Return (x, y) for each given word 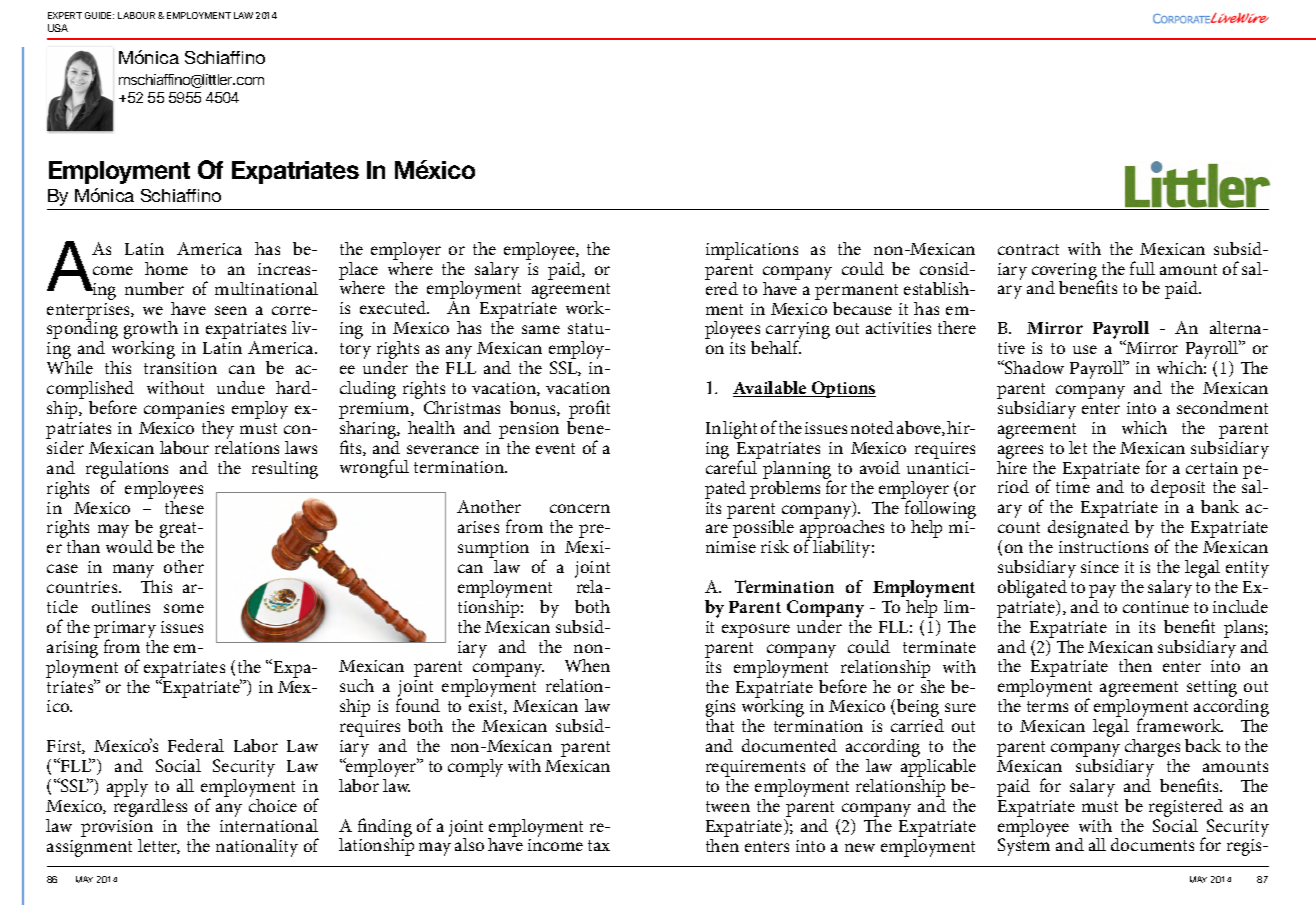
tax (599, 845)
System (1024, 847)
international (269, 824)
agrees (1020, 452)
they (218, 431)
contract (1028, 249)
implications (752, 251)
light (740, 430)
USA (58, 28)
